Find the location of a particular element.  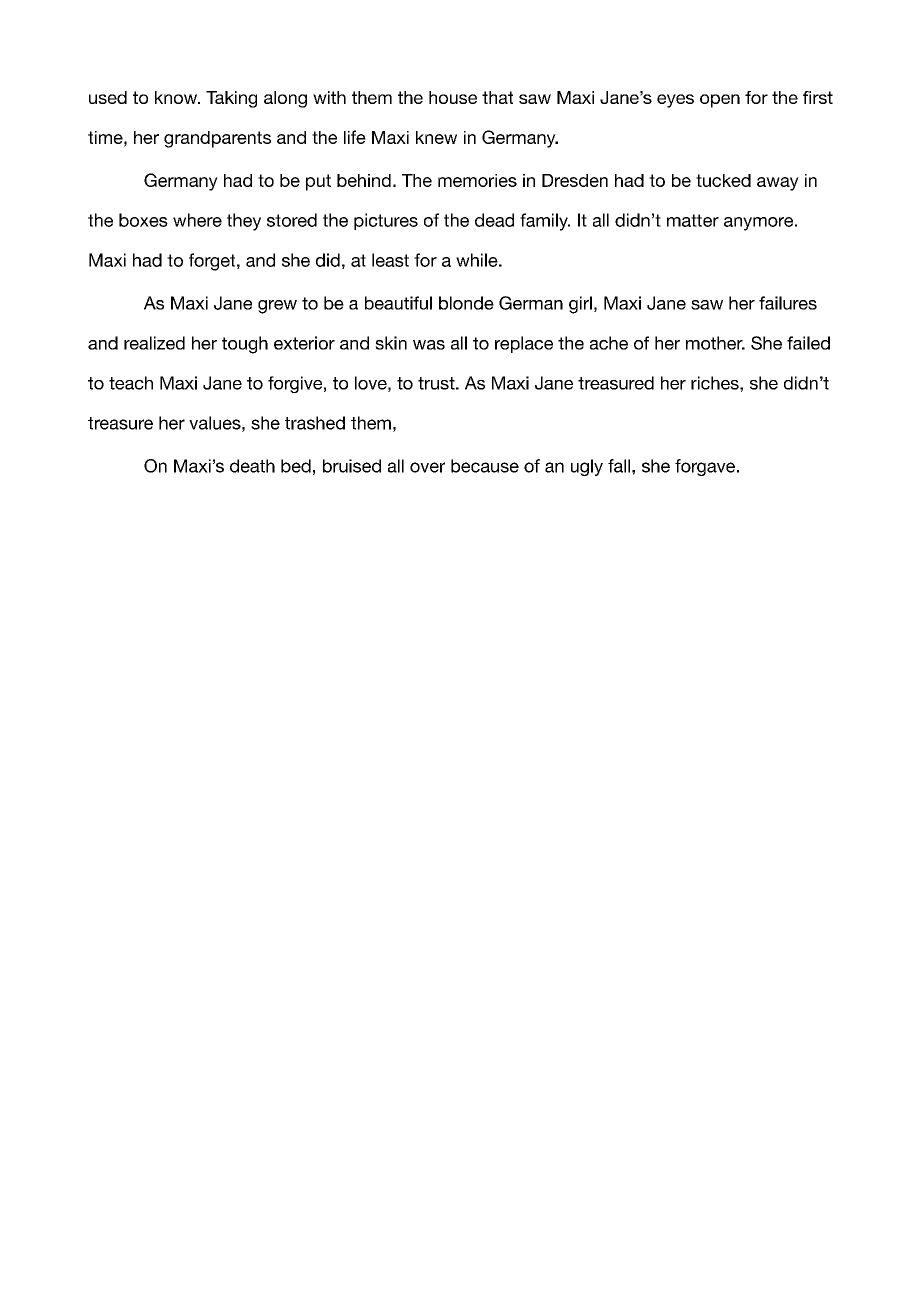

failures is located at coordinates (788, 303).
